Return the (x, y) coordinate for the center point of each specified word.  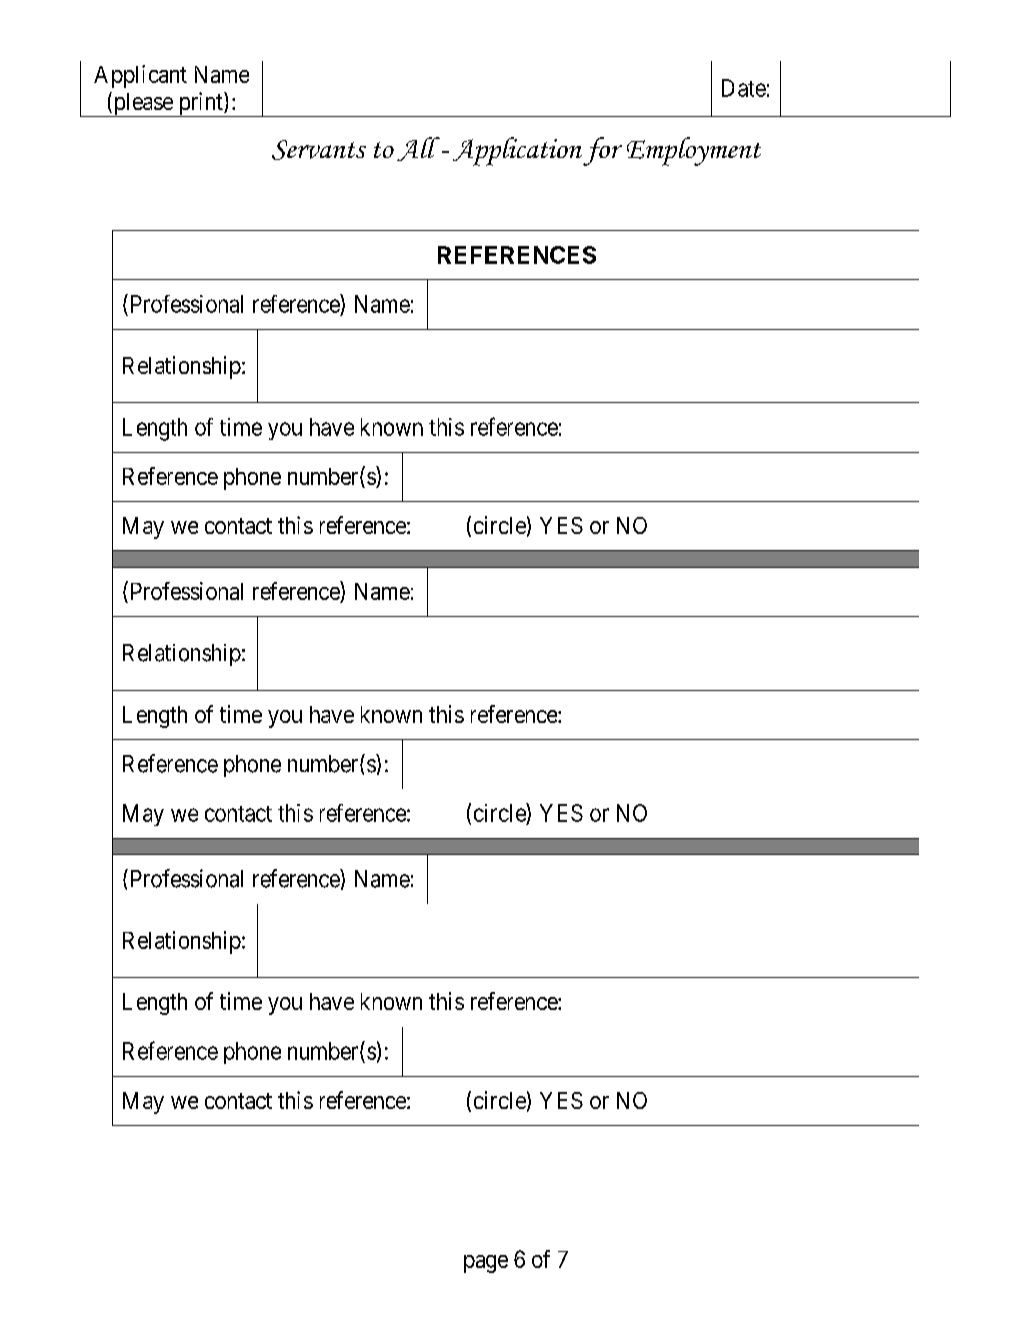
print (200, 104)
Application (517, 151)
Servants (319, 150)
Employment (694, 151)
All (418, 149)
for (602, 151)
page (486, 1264)
